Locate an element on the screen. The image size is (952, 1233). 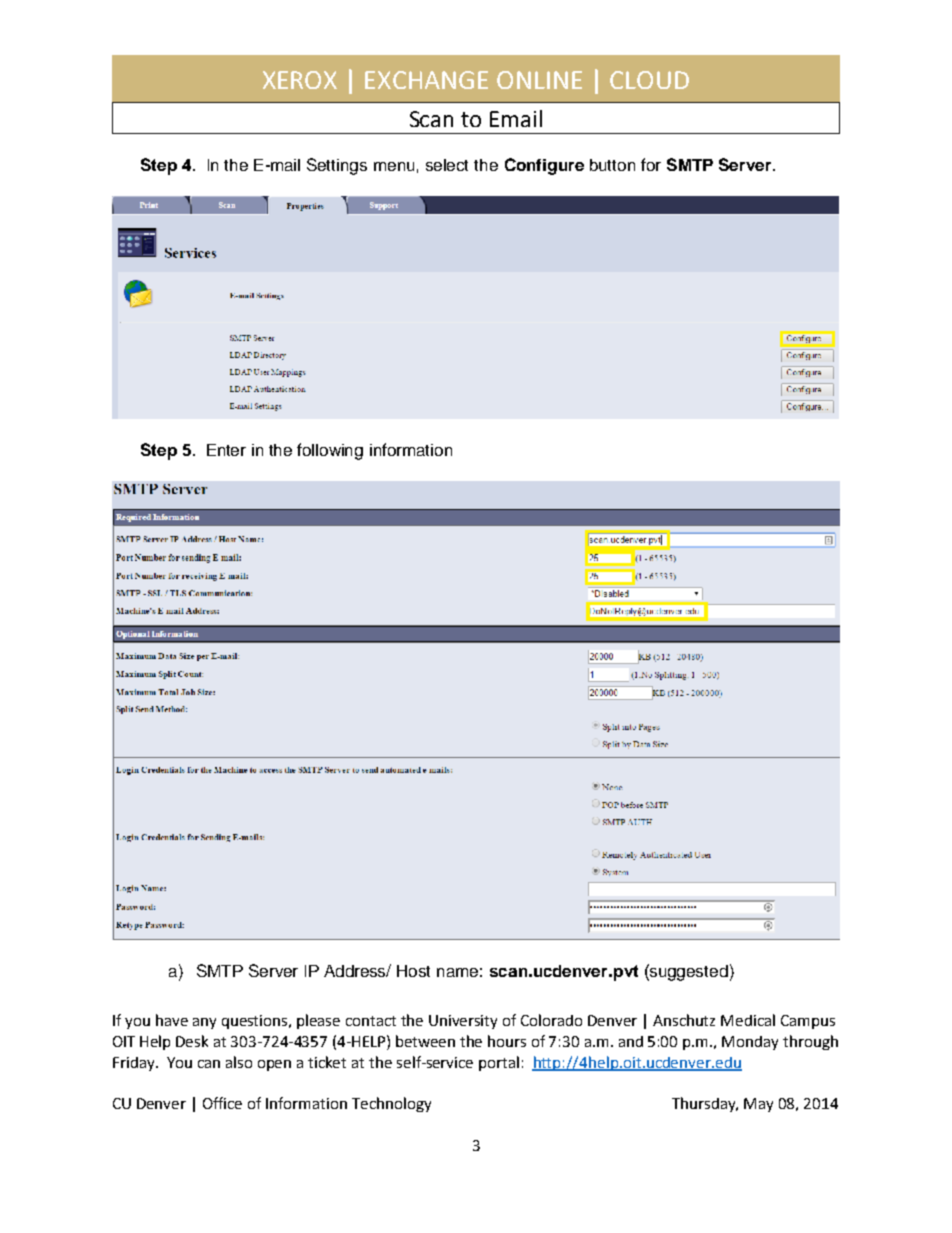
portal is located at coordinates (499, 1063).
